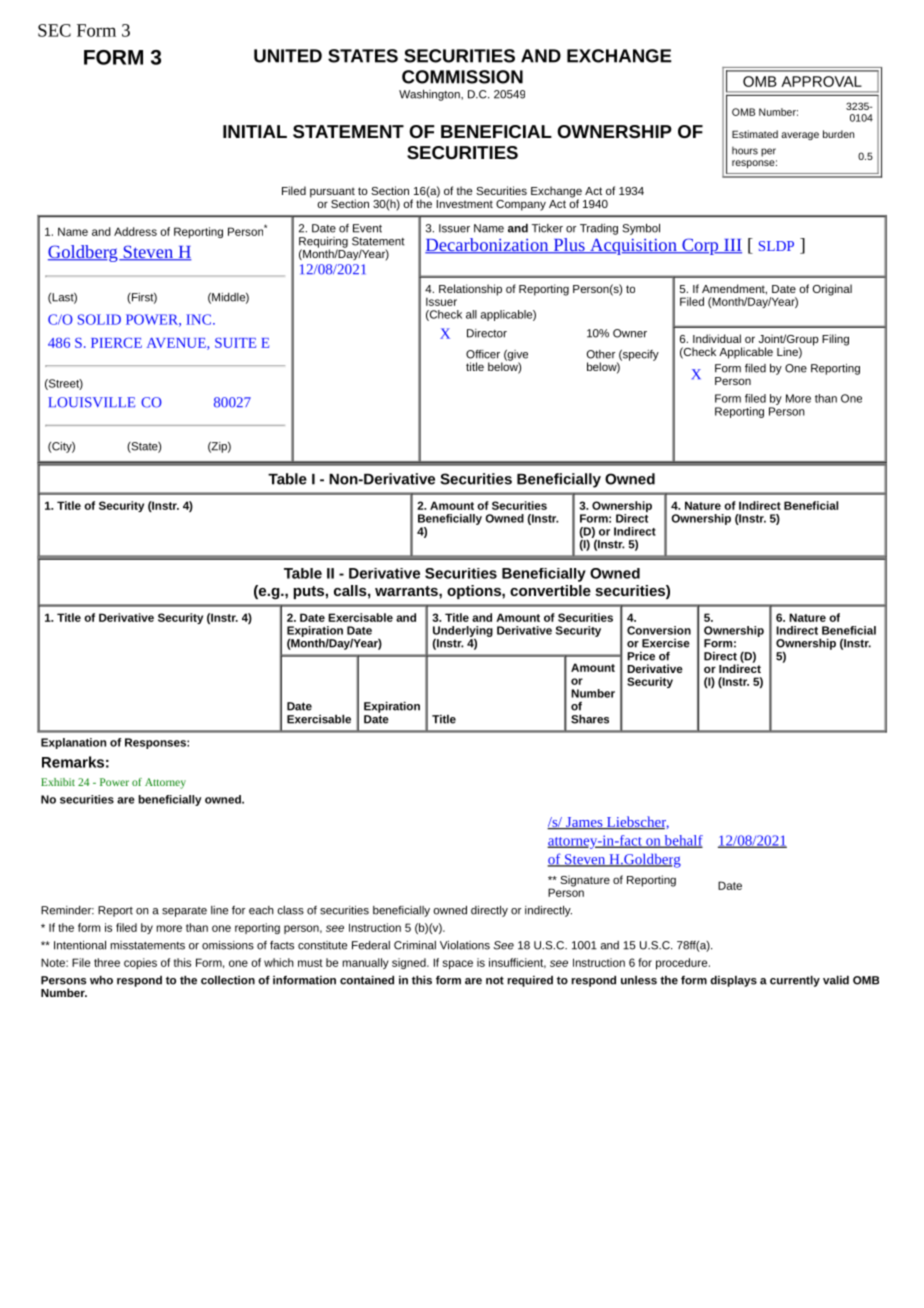  I want to click on COMMISSION, so click(462, 77).
